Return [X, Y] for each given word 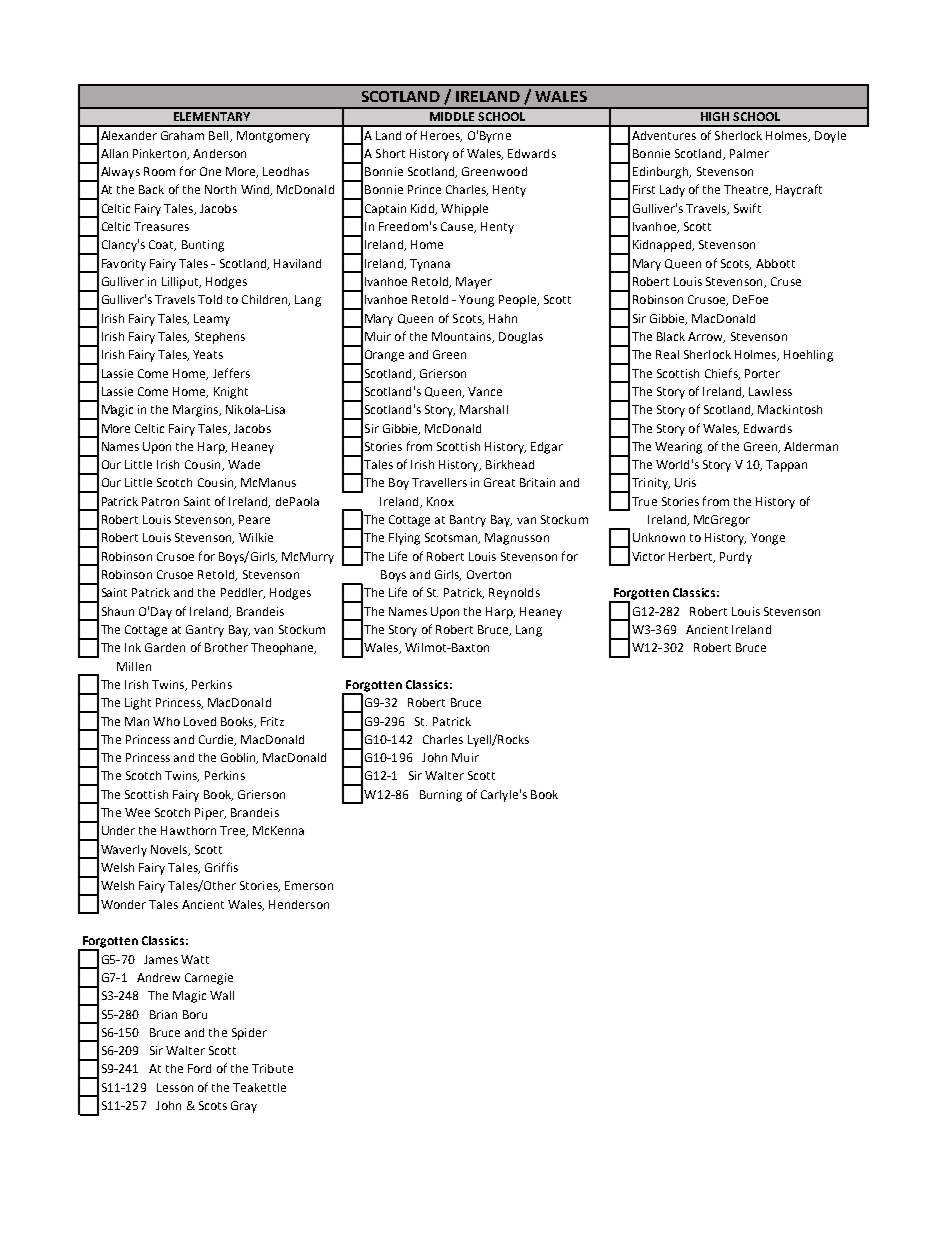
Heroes [441, 136]
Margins [197, 411]
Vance [485, 391]
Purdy [736, 558]
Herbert [692, 557]
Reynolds [514, 594]
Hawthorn [188, 830]
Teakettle [259, 1087]
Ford [199, 1068]
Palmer [749, 153]
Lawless [770, 391]
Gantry [205, 631]
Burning [441, 796]
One [210, 171]
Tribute [272, 1068]
